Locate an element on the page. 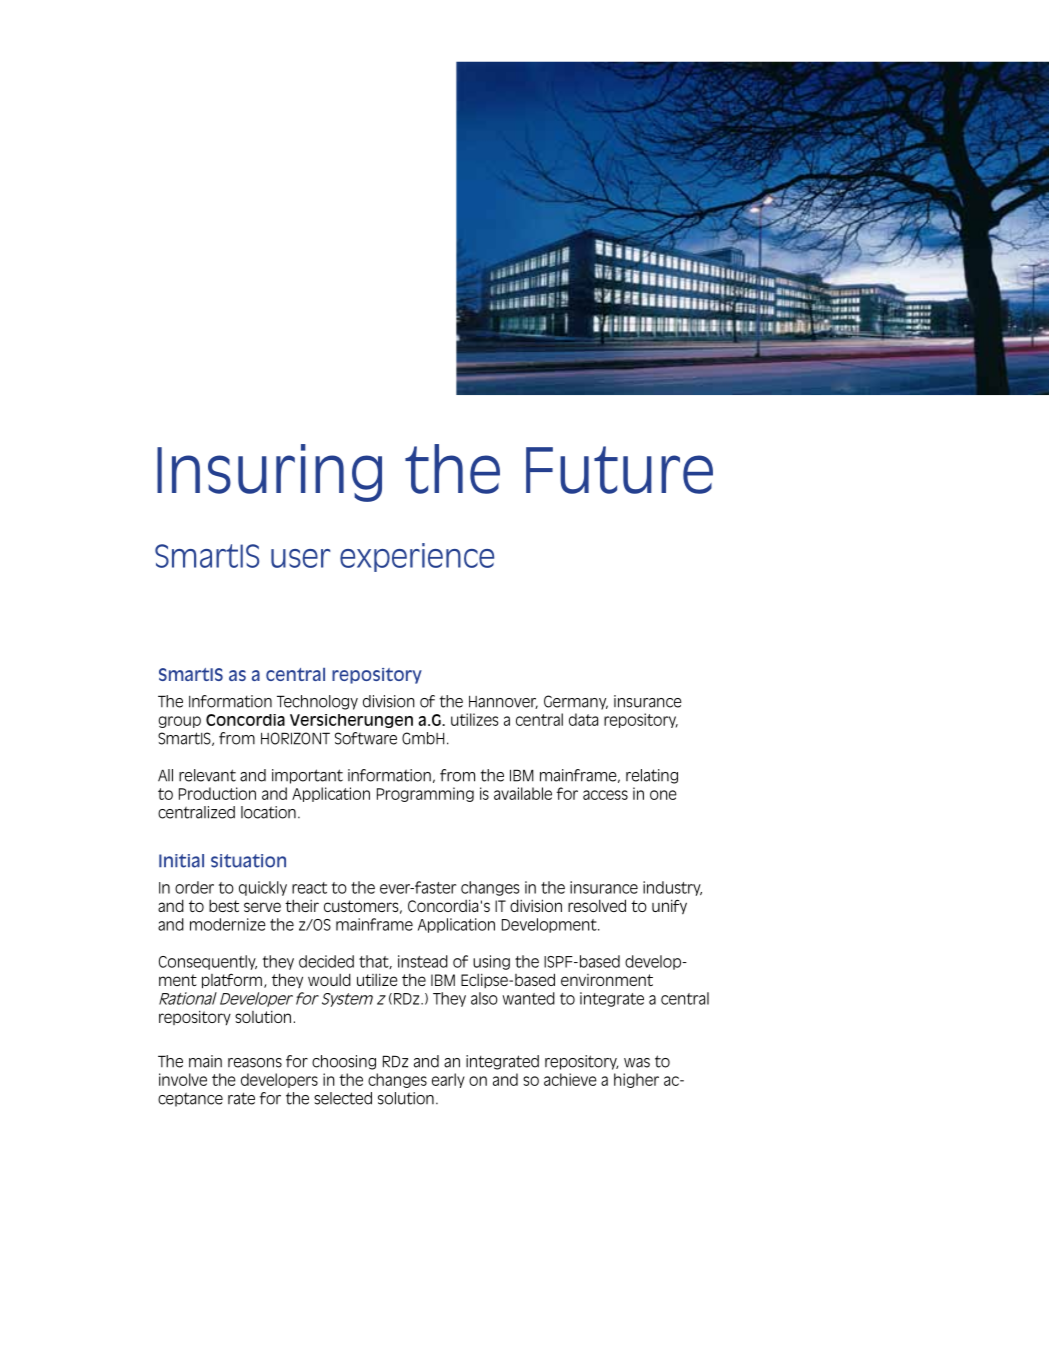 The image size is (1049, 1358). higher is located at coordinates (636, 1080).
